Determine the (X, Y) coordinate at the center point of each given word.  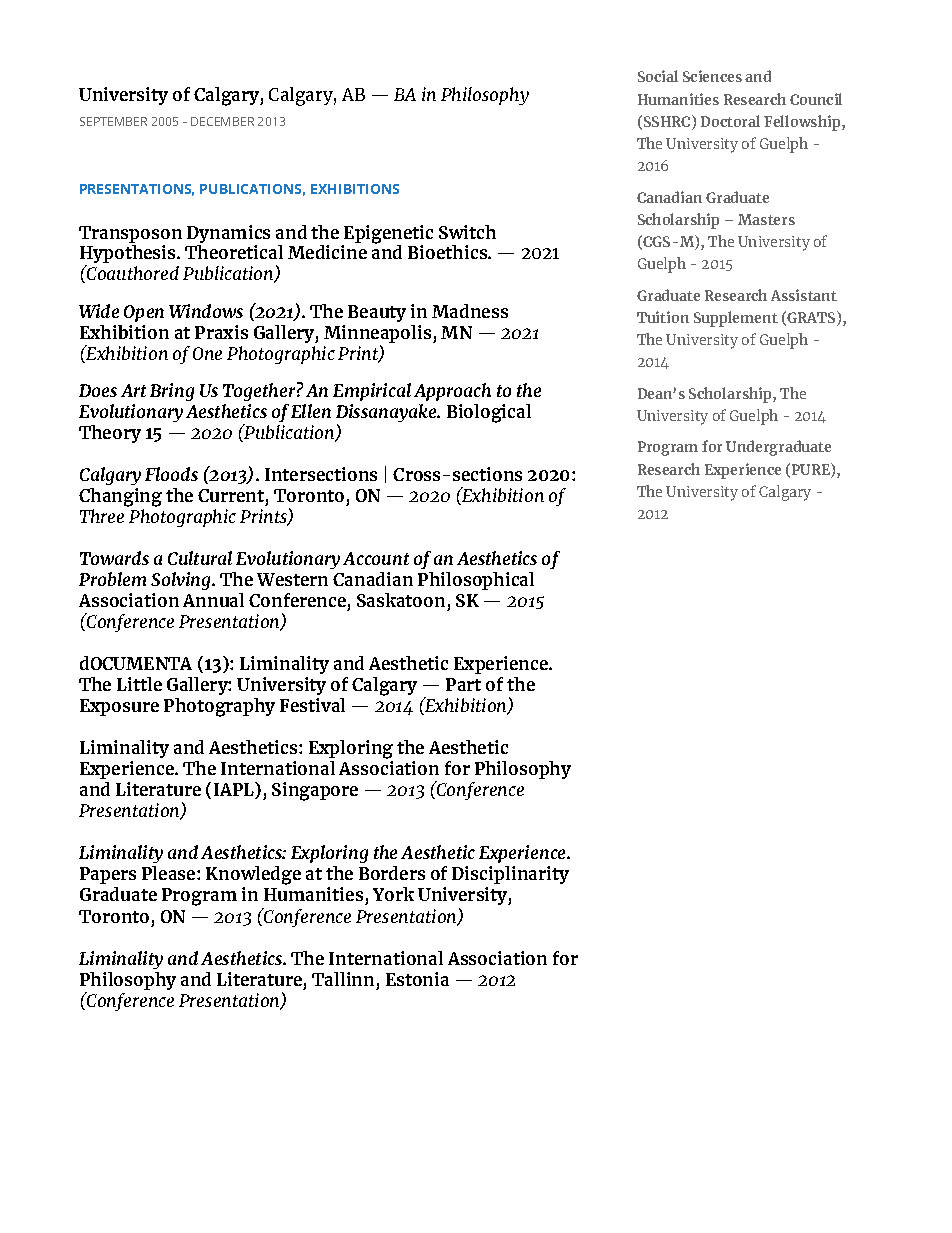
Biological (489, 413)
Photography (219, 707)
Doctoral (730, 121)
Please (168, 873)
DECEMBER (222, 121)
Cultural (200, 558)
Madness (470, 311)
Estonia (417, 979)
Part (463, 684)
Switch (467, 232)
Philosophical (476, 581)
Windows (206, 311)
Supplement (736, 319)
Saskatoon (401, 600)
